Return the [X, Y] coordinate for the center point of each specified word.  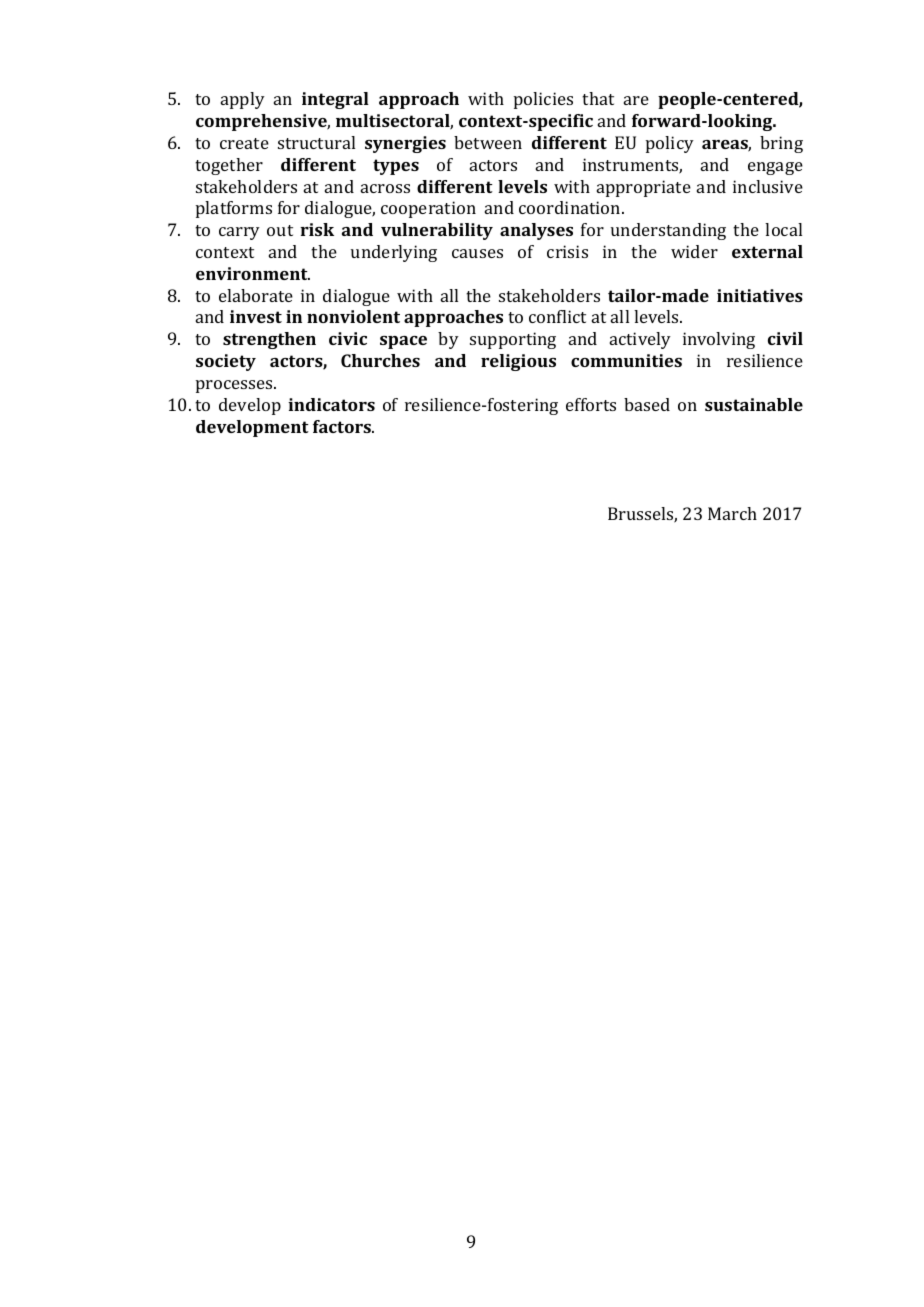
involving [719, 340]
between [488, 142]
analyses [536, 231]
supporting [513, 340]
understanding [668, 231]
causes [477, 253]
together [229, 166]
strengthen [269, 340]
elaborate [256, 295]
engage [775, 168]
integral [335, 100]
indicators [331, 404]
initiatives [760, 295]
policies [543, 100]
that [598, 98]
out [280, 230]
